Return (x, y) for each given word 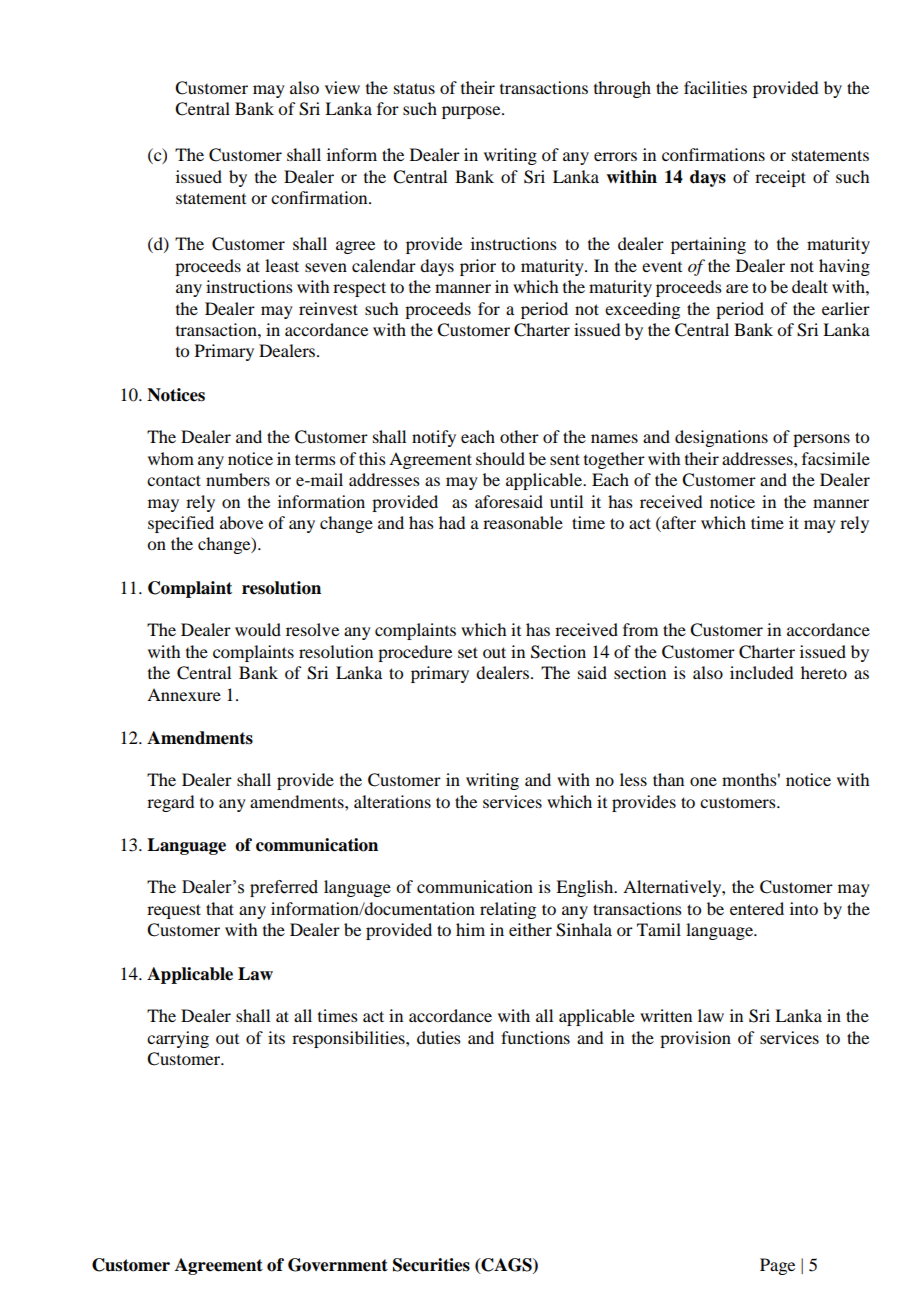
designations (721, 438)
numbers (238, 479)
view (342, 87)
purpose (472, 112)
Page (777, 1266)
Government (338, 1265)
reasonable (523, 522)
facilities (715, 87)
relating (508, 910)
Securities (431, 1265)
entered (757, 908)
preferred (284, 888)
